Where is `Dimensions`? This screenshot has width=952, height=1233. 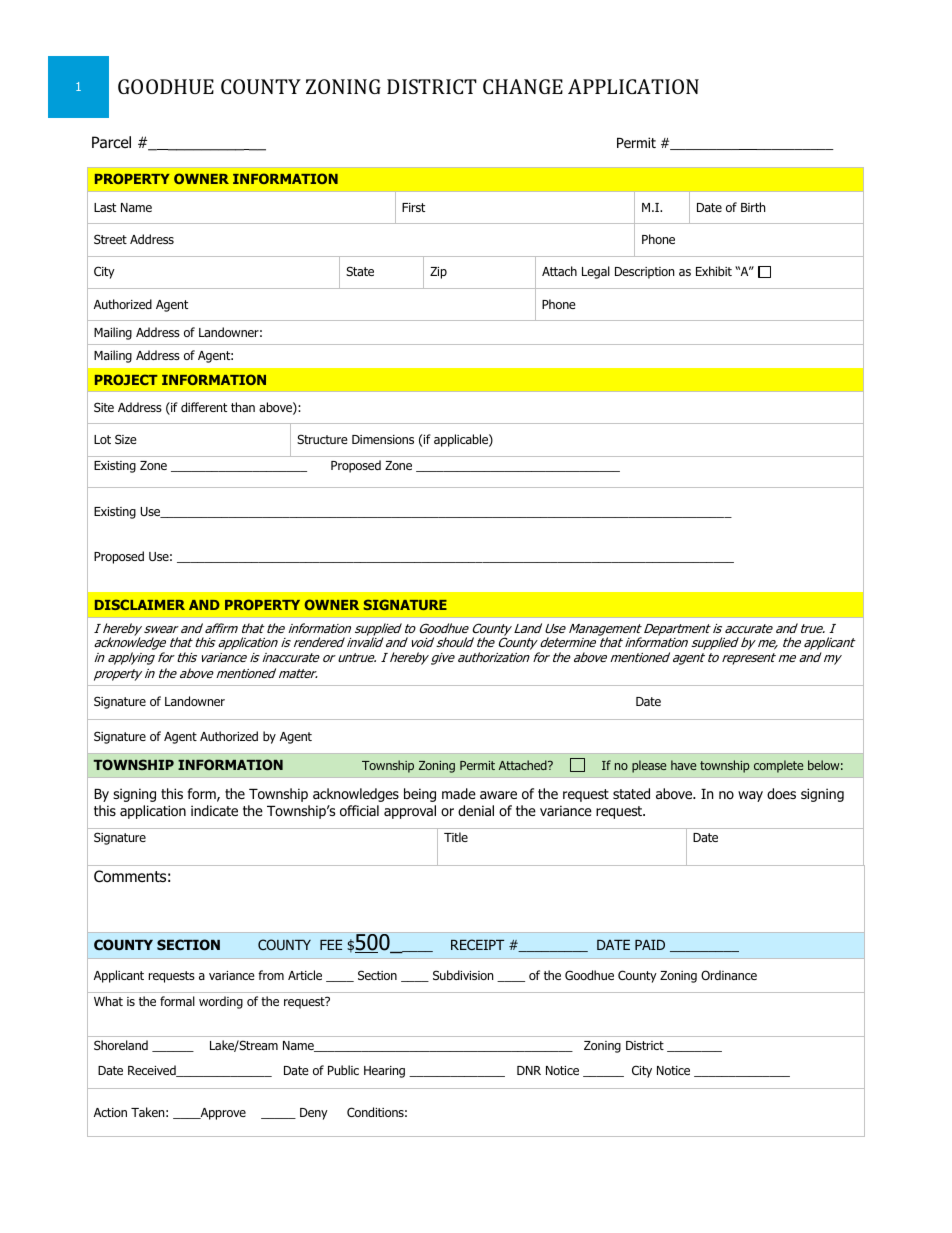
Dimensions is located at coordinates (383, 439).
